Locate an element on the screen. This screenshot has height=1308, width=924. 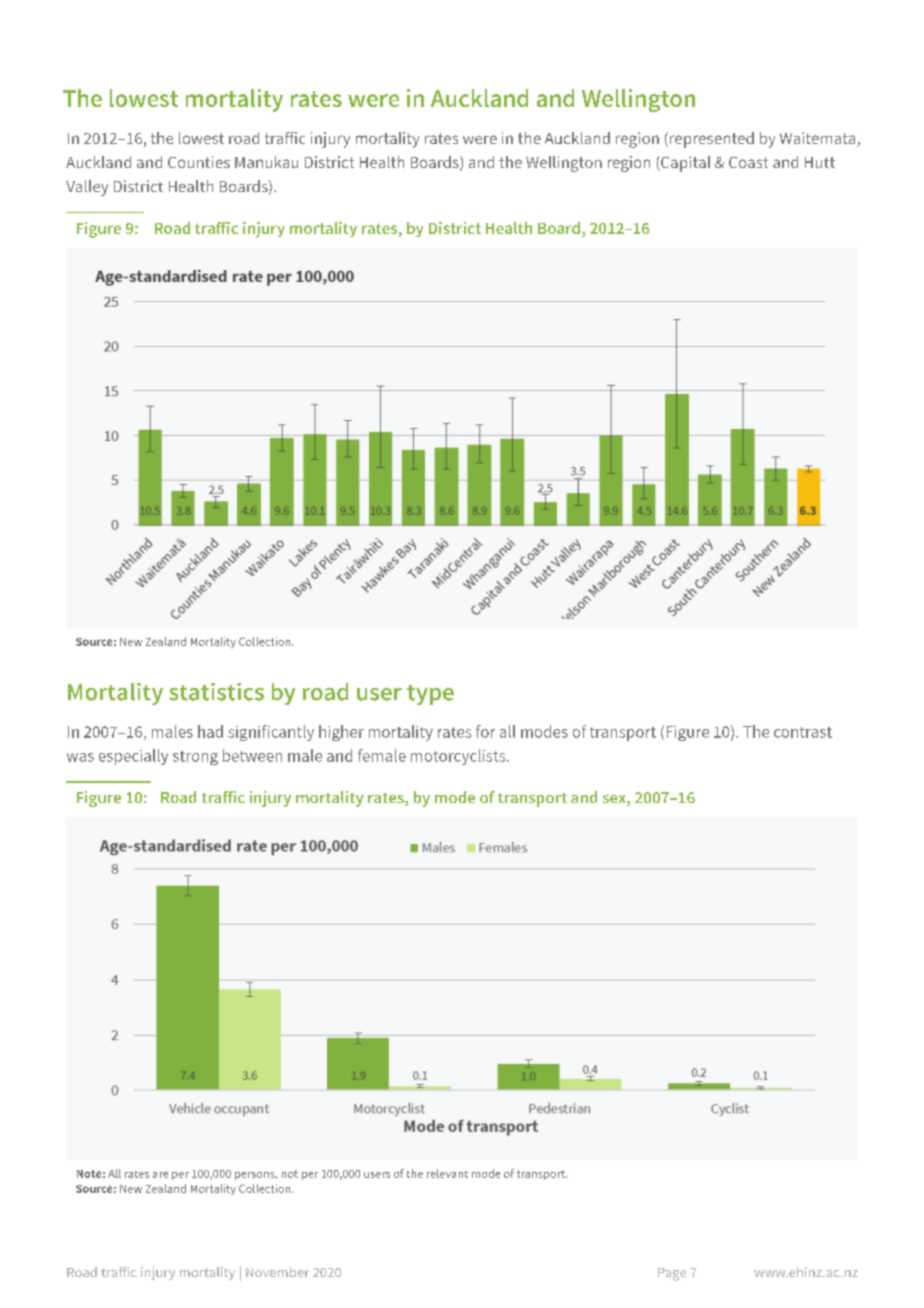
Hutt is located at coordinates (820, 162).
